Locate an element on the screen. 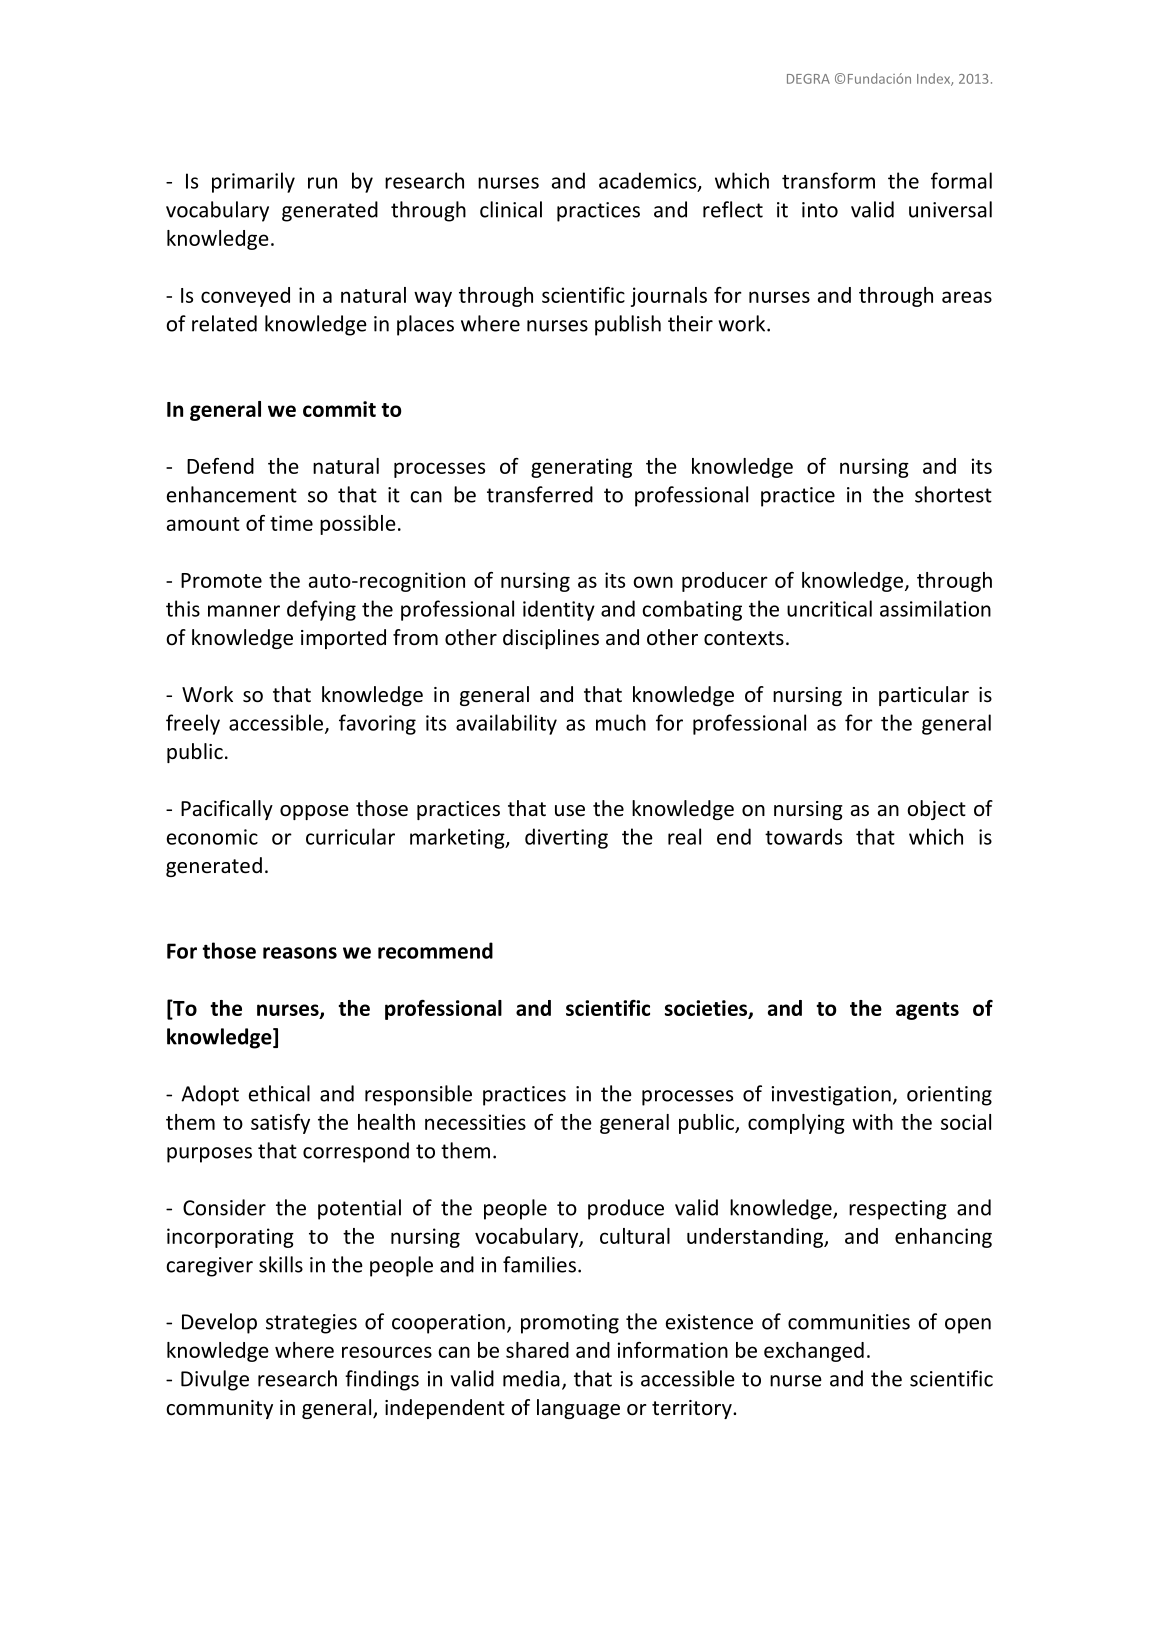 The image size is (1159, 1639). necessities is located at coordinates (475, 1122).
